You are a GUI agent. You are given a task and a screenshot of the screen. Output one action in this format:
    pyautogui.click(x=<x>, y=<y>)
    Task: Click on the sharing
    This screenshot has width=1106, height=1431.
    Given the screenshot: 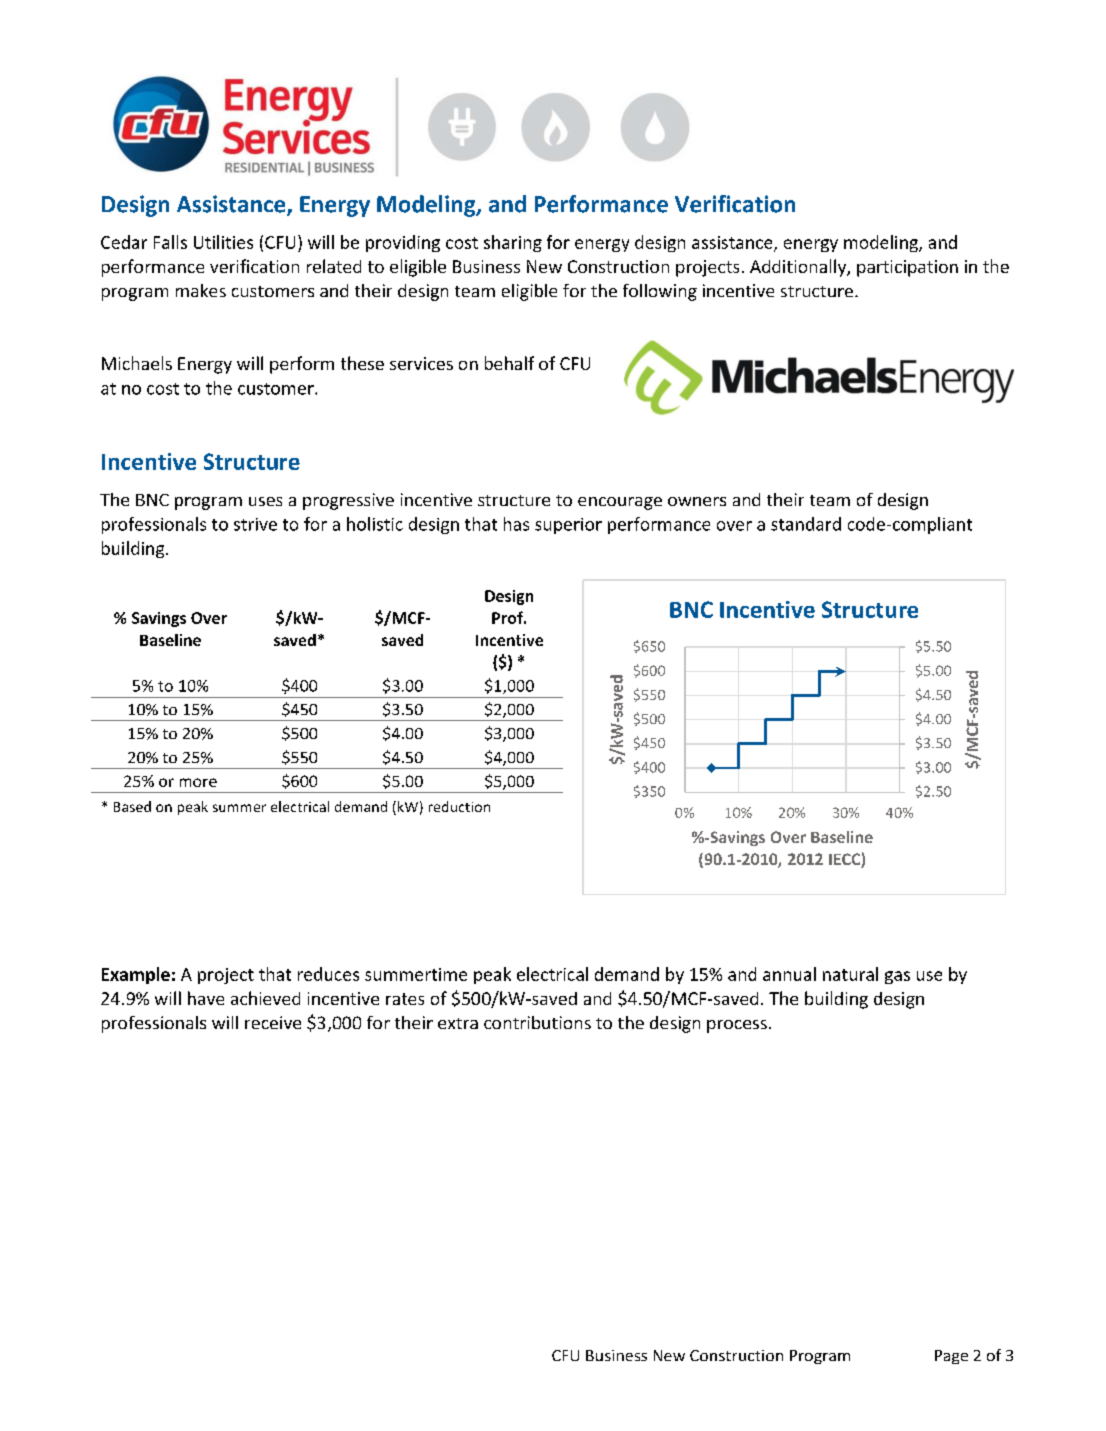 What is the action you would take?
    pyautogui.click(x=513, y=243)
